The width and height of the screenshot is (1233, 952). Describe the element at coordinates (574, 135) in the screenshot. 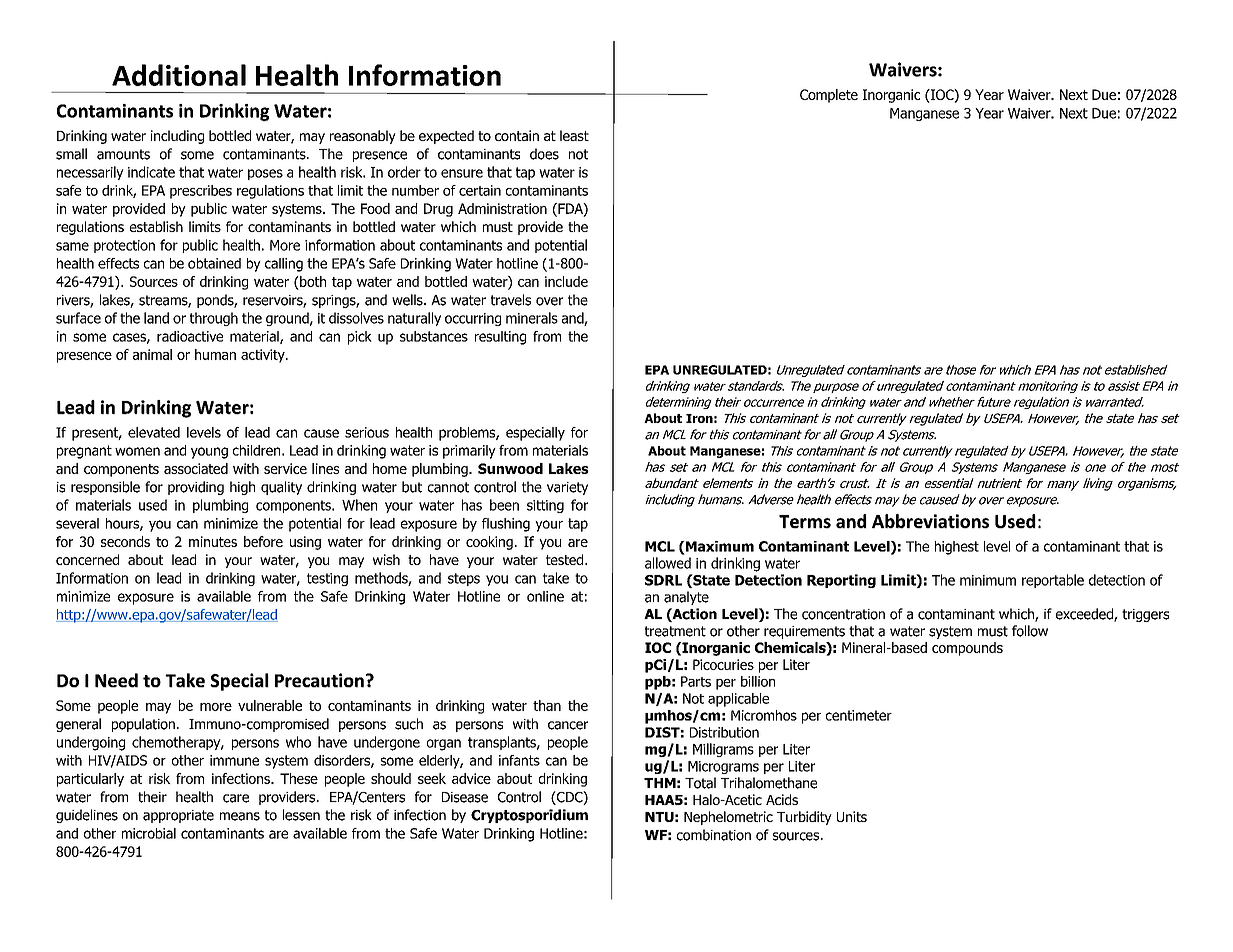

I see `least` at that location.
